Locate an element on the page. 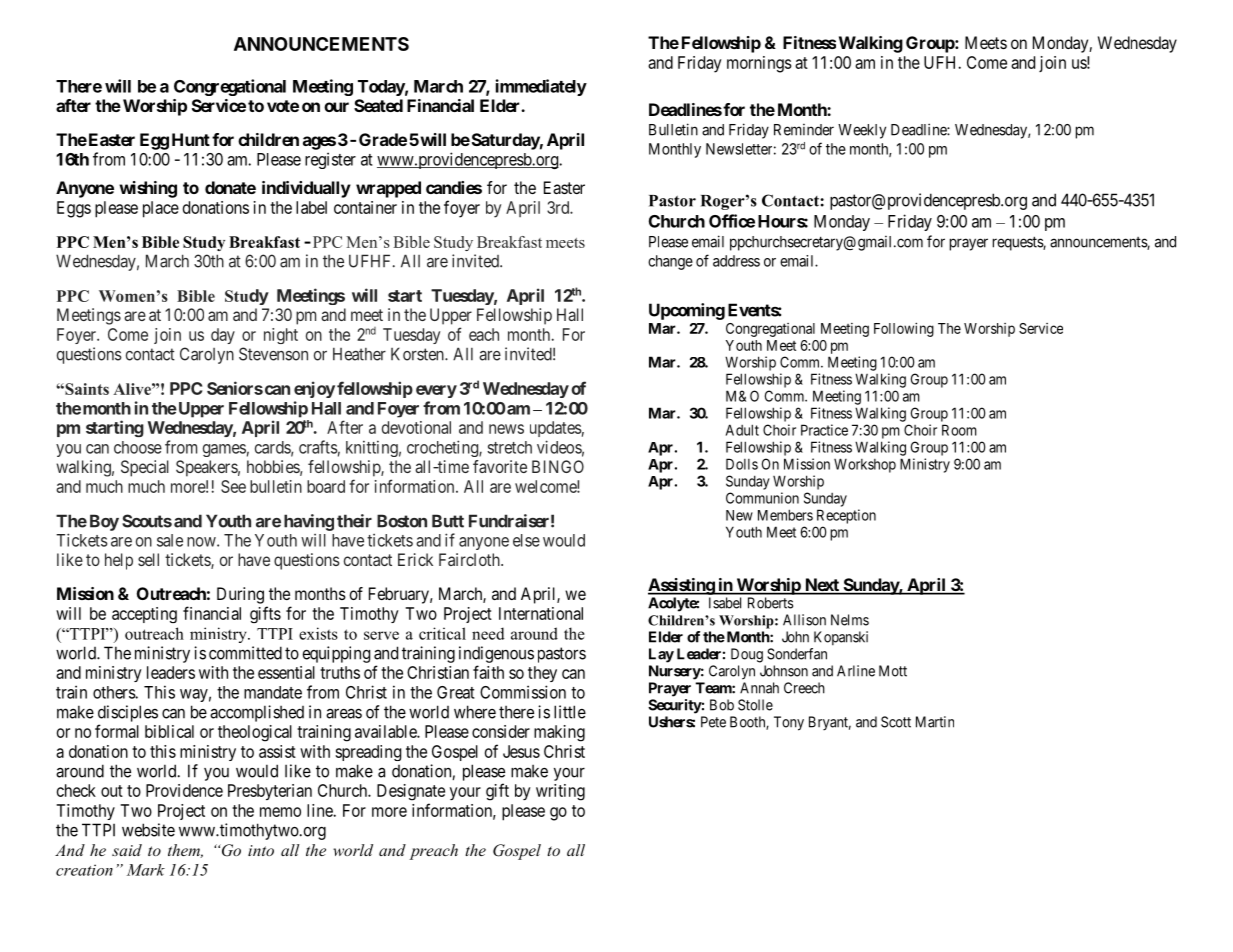  every is located at coordinates (436, 391).
